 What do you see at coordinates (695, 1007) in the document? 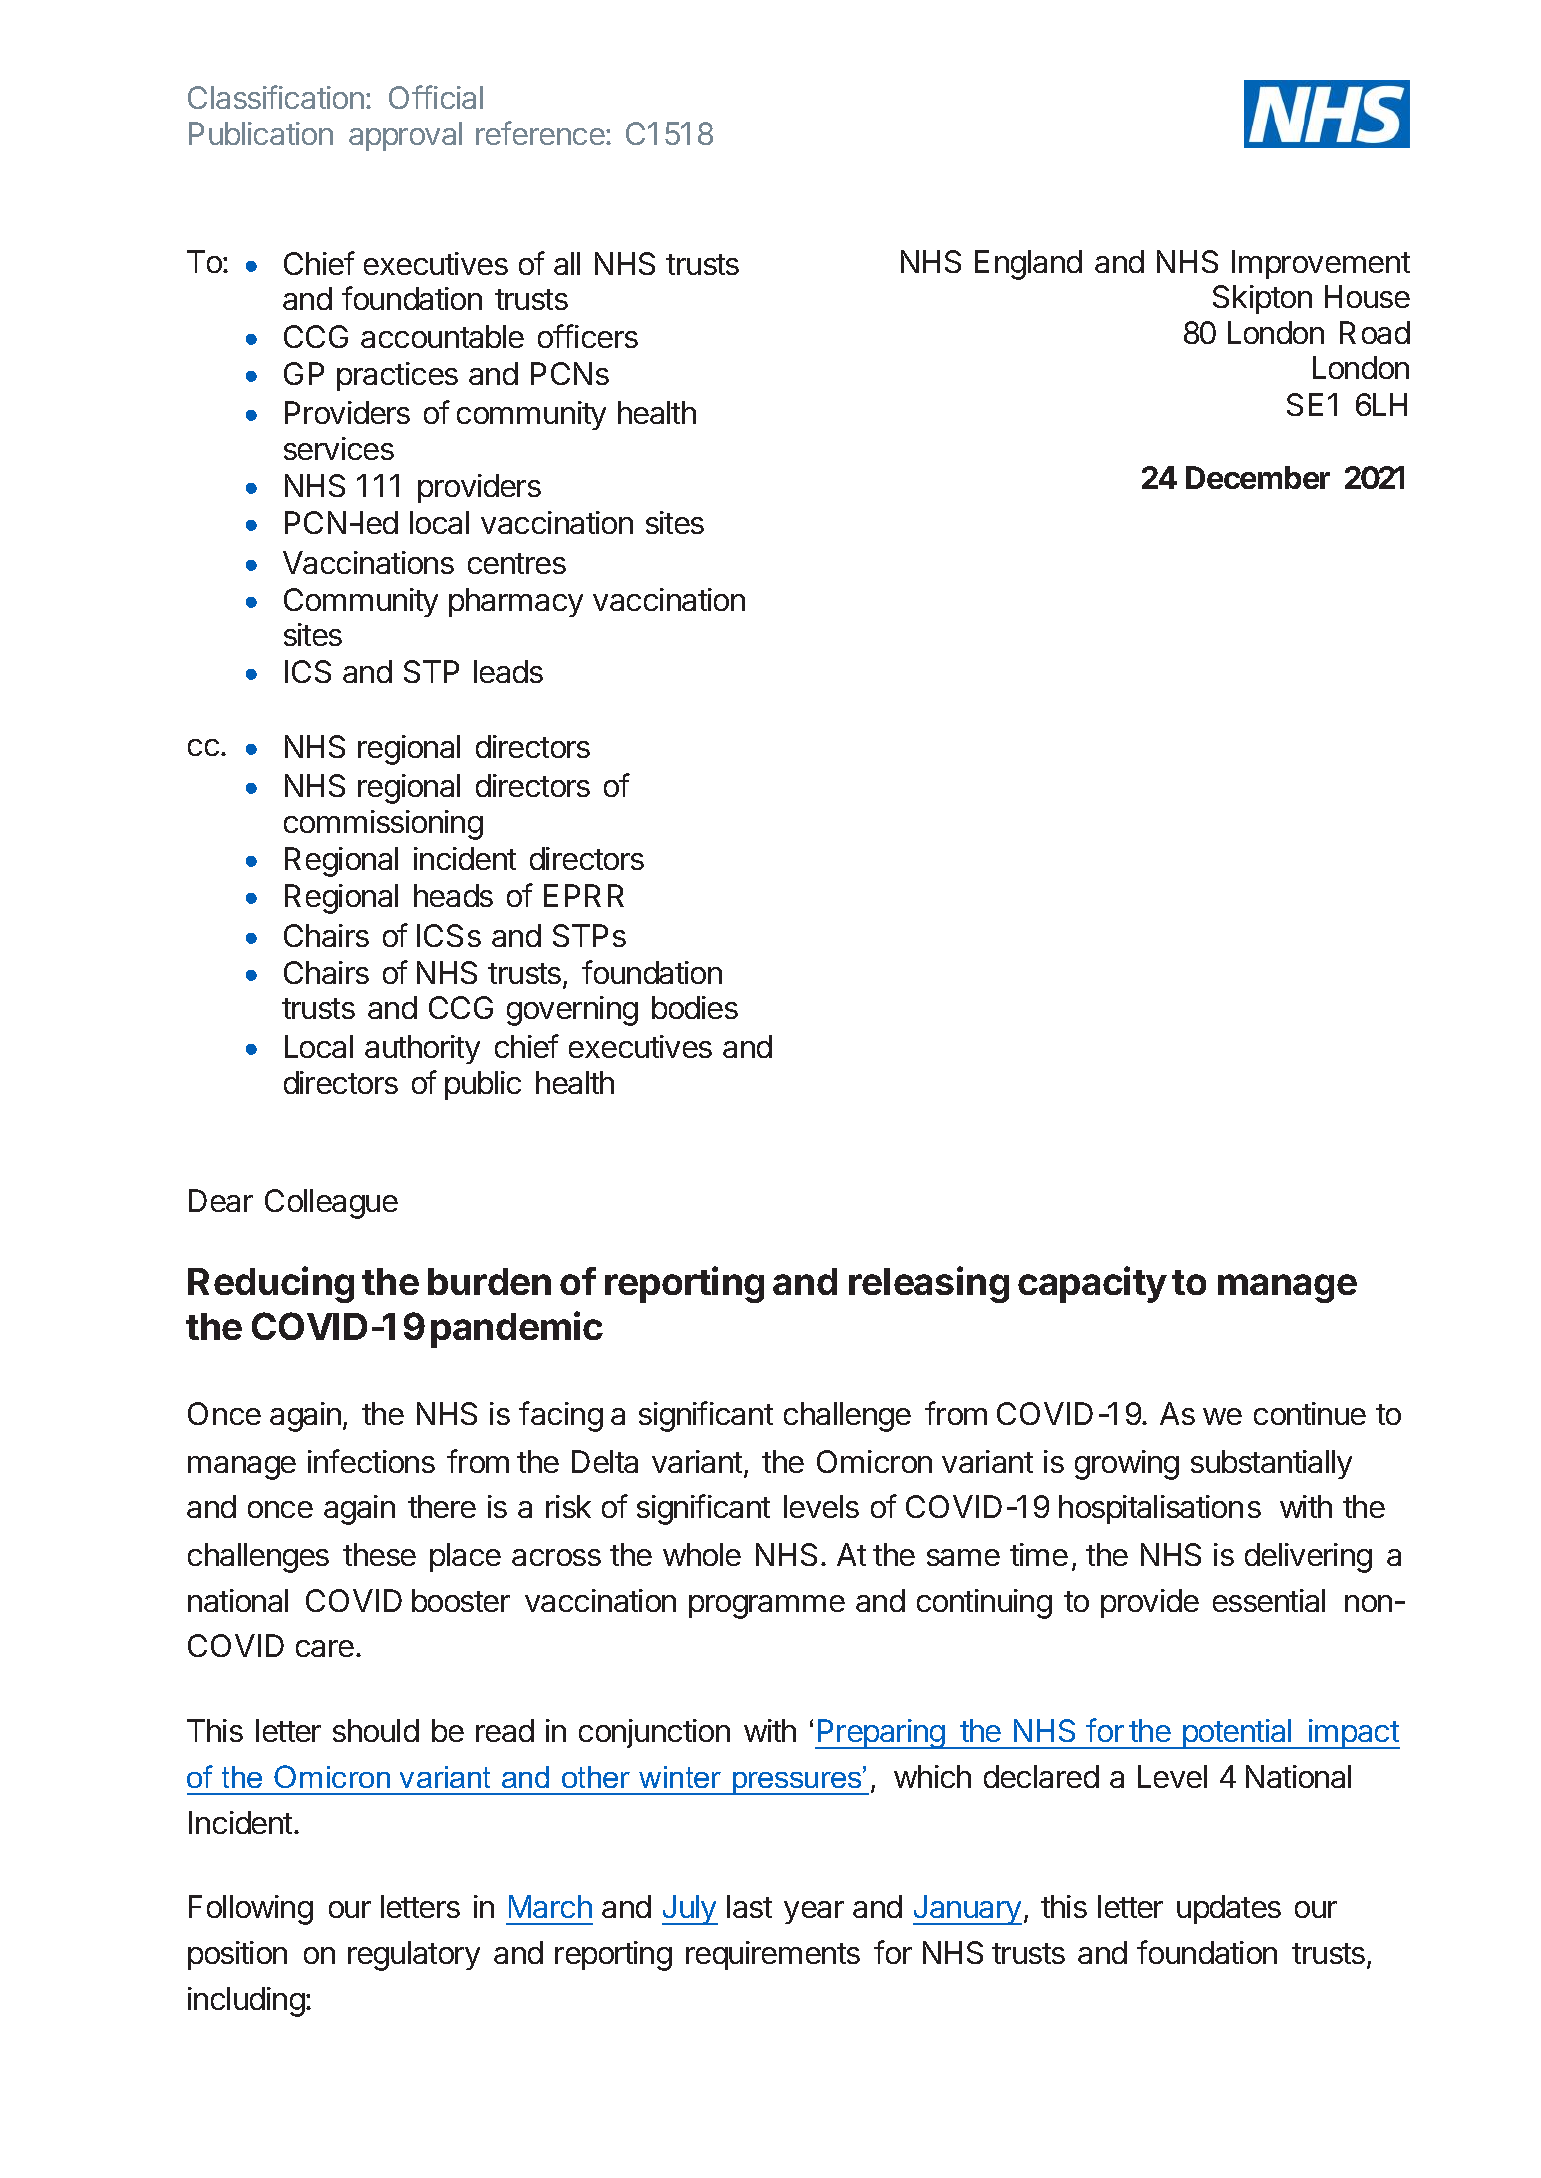
I see `bodies` at bounding box center [695, 1007].
